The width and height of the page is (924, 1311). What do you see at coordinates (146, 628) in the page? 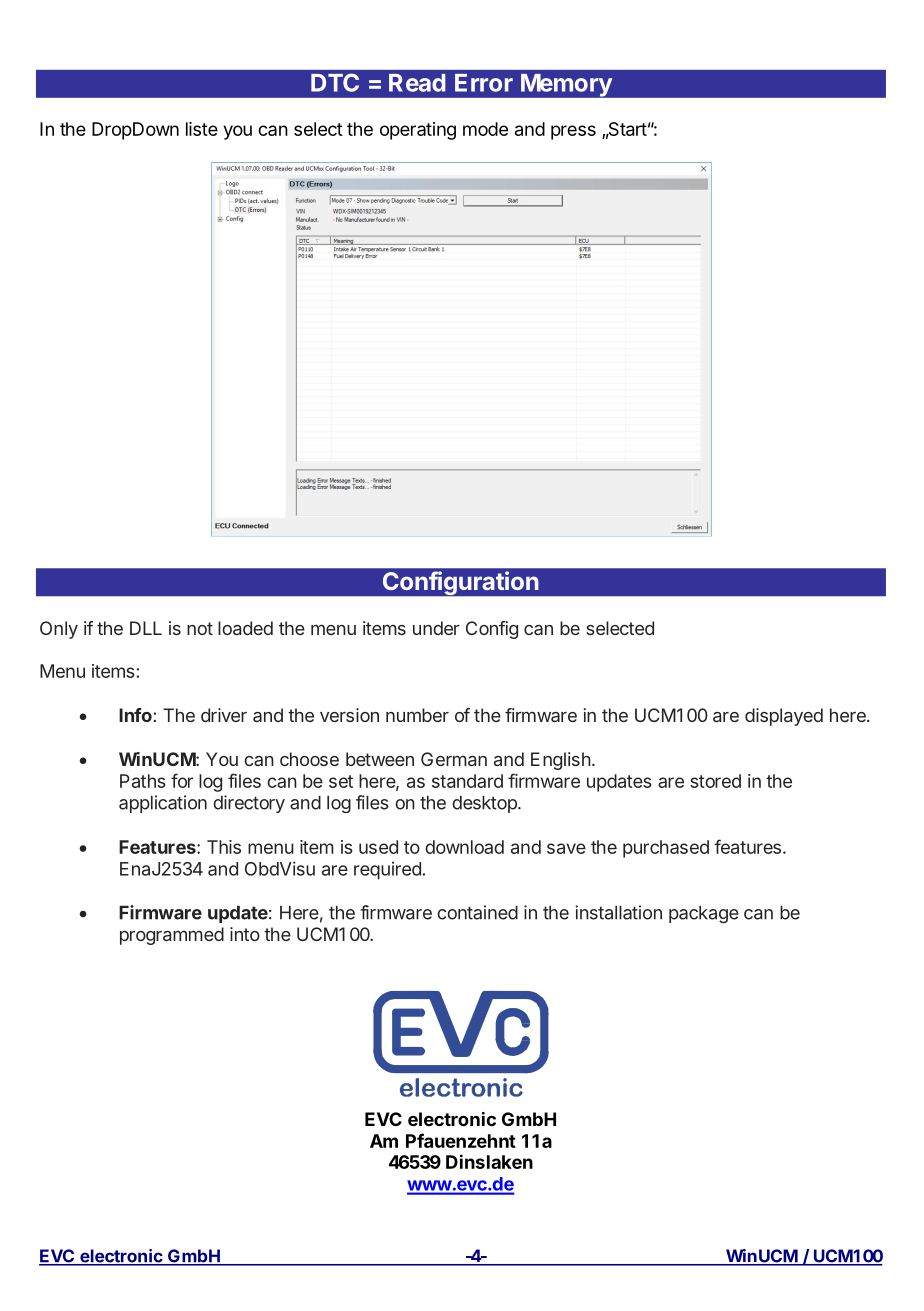
I see `DLL` at bounding box center [146, 628].
